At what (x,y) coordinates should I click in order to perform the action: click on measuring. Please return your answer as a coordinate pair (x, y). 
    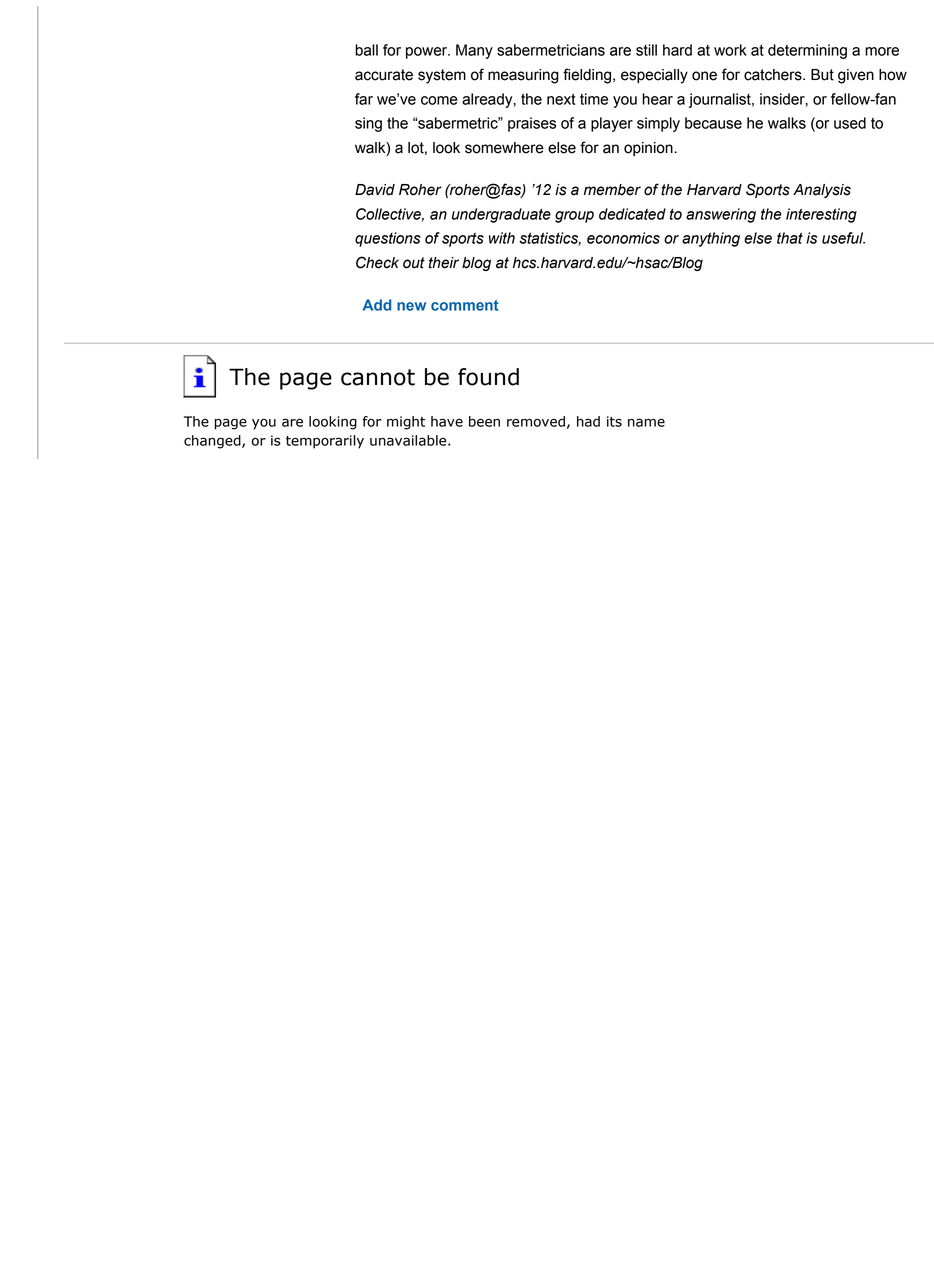
    Looking at the image, I should click on (523, 76).
